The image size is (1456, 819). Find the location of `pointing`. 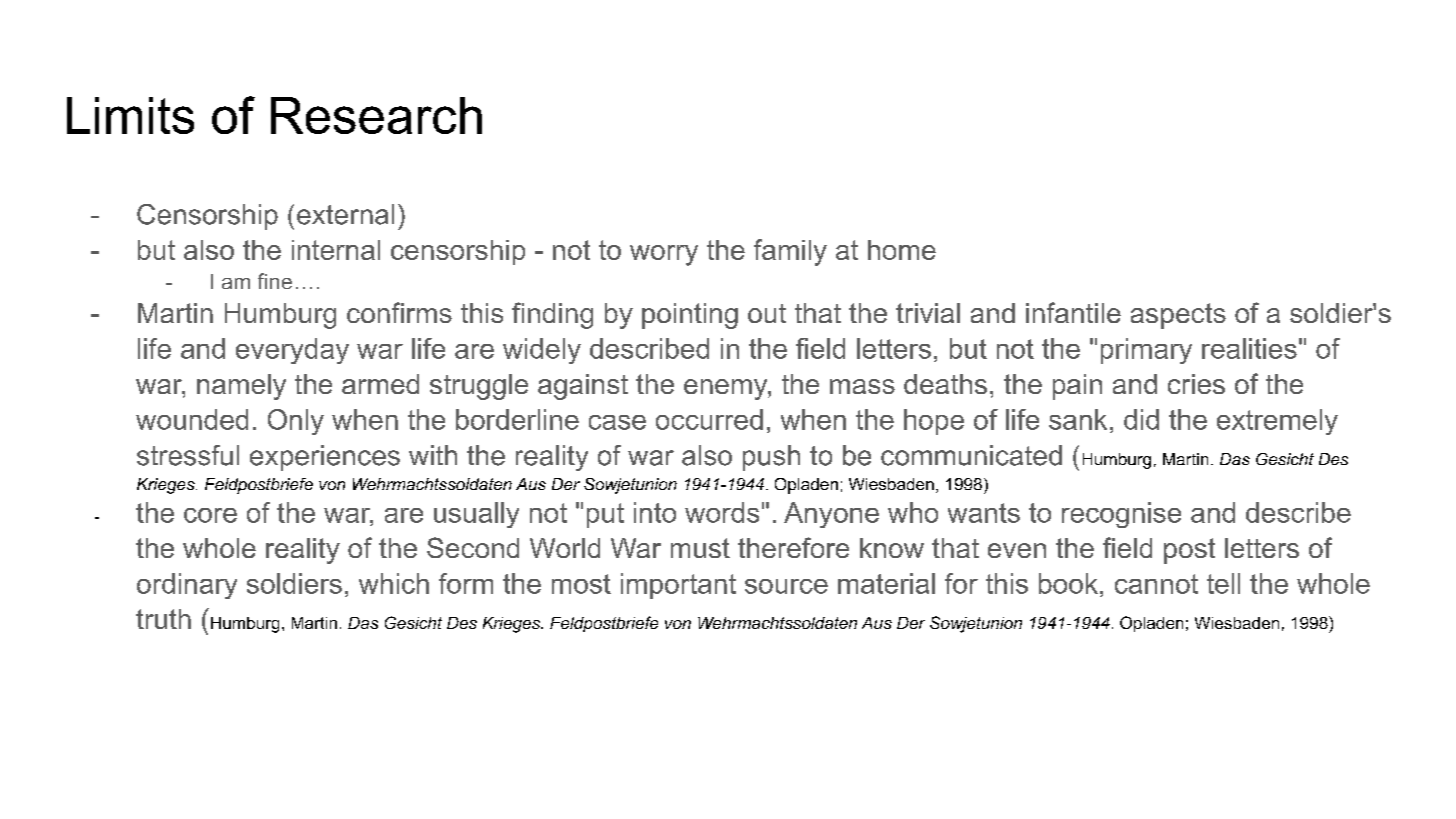

pointing is located at coordinates (690, 316).
